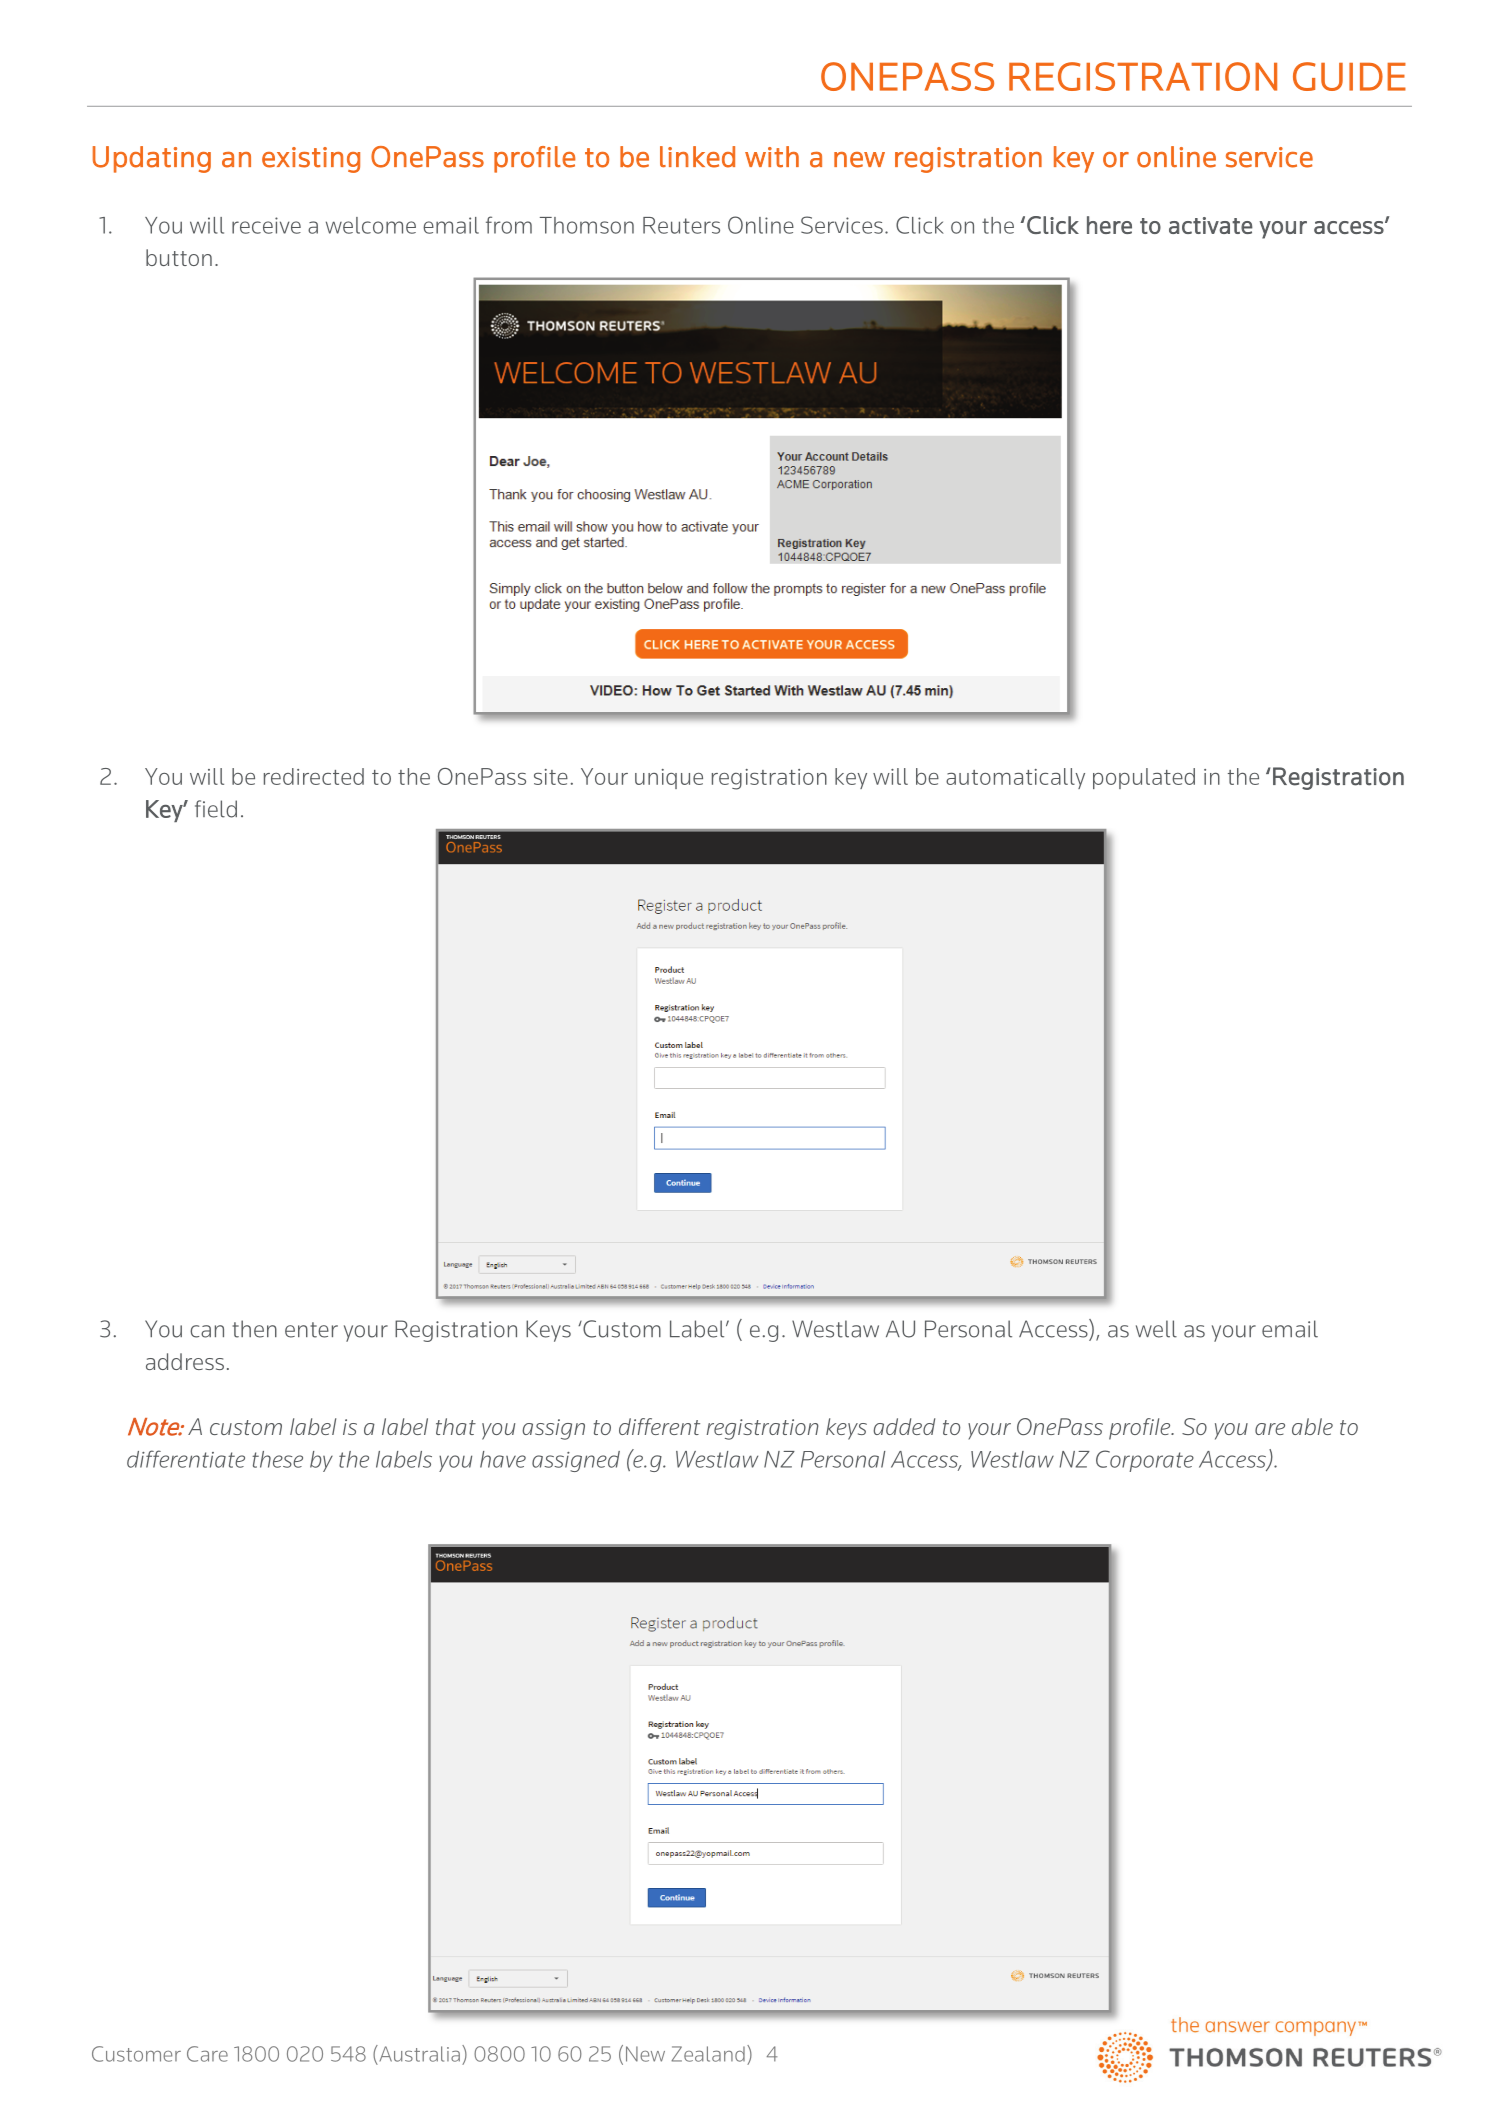 The width and height of the document is (1499, 2119). Describe the element at coordinates (314, 776) in the document. I see `redirected` at that location.
